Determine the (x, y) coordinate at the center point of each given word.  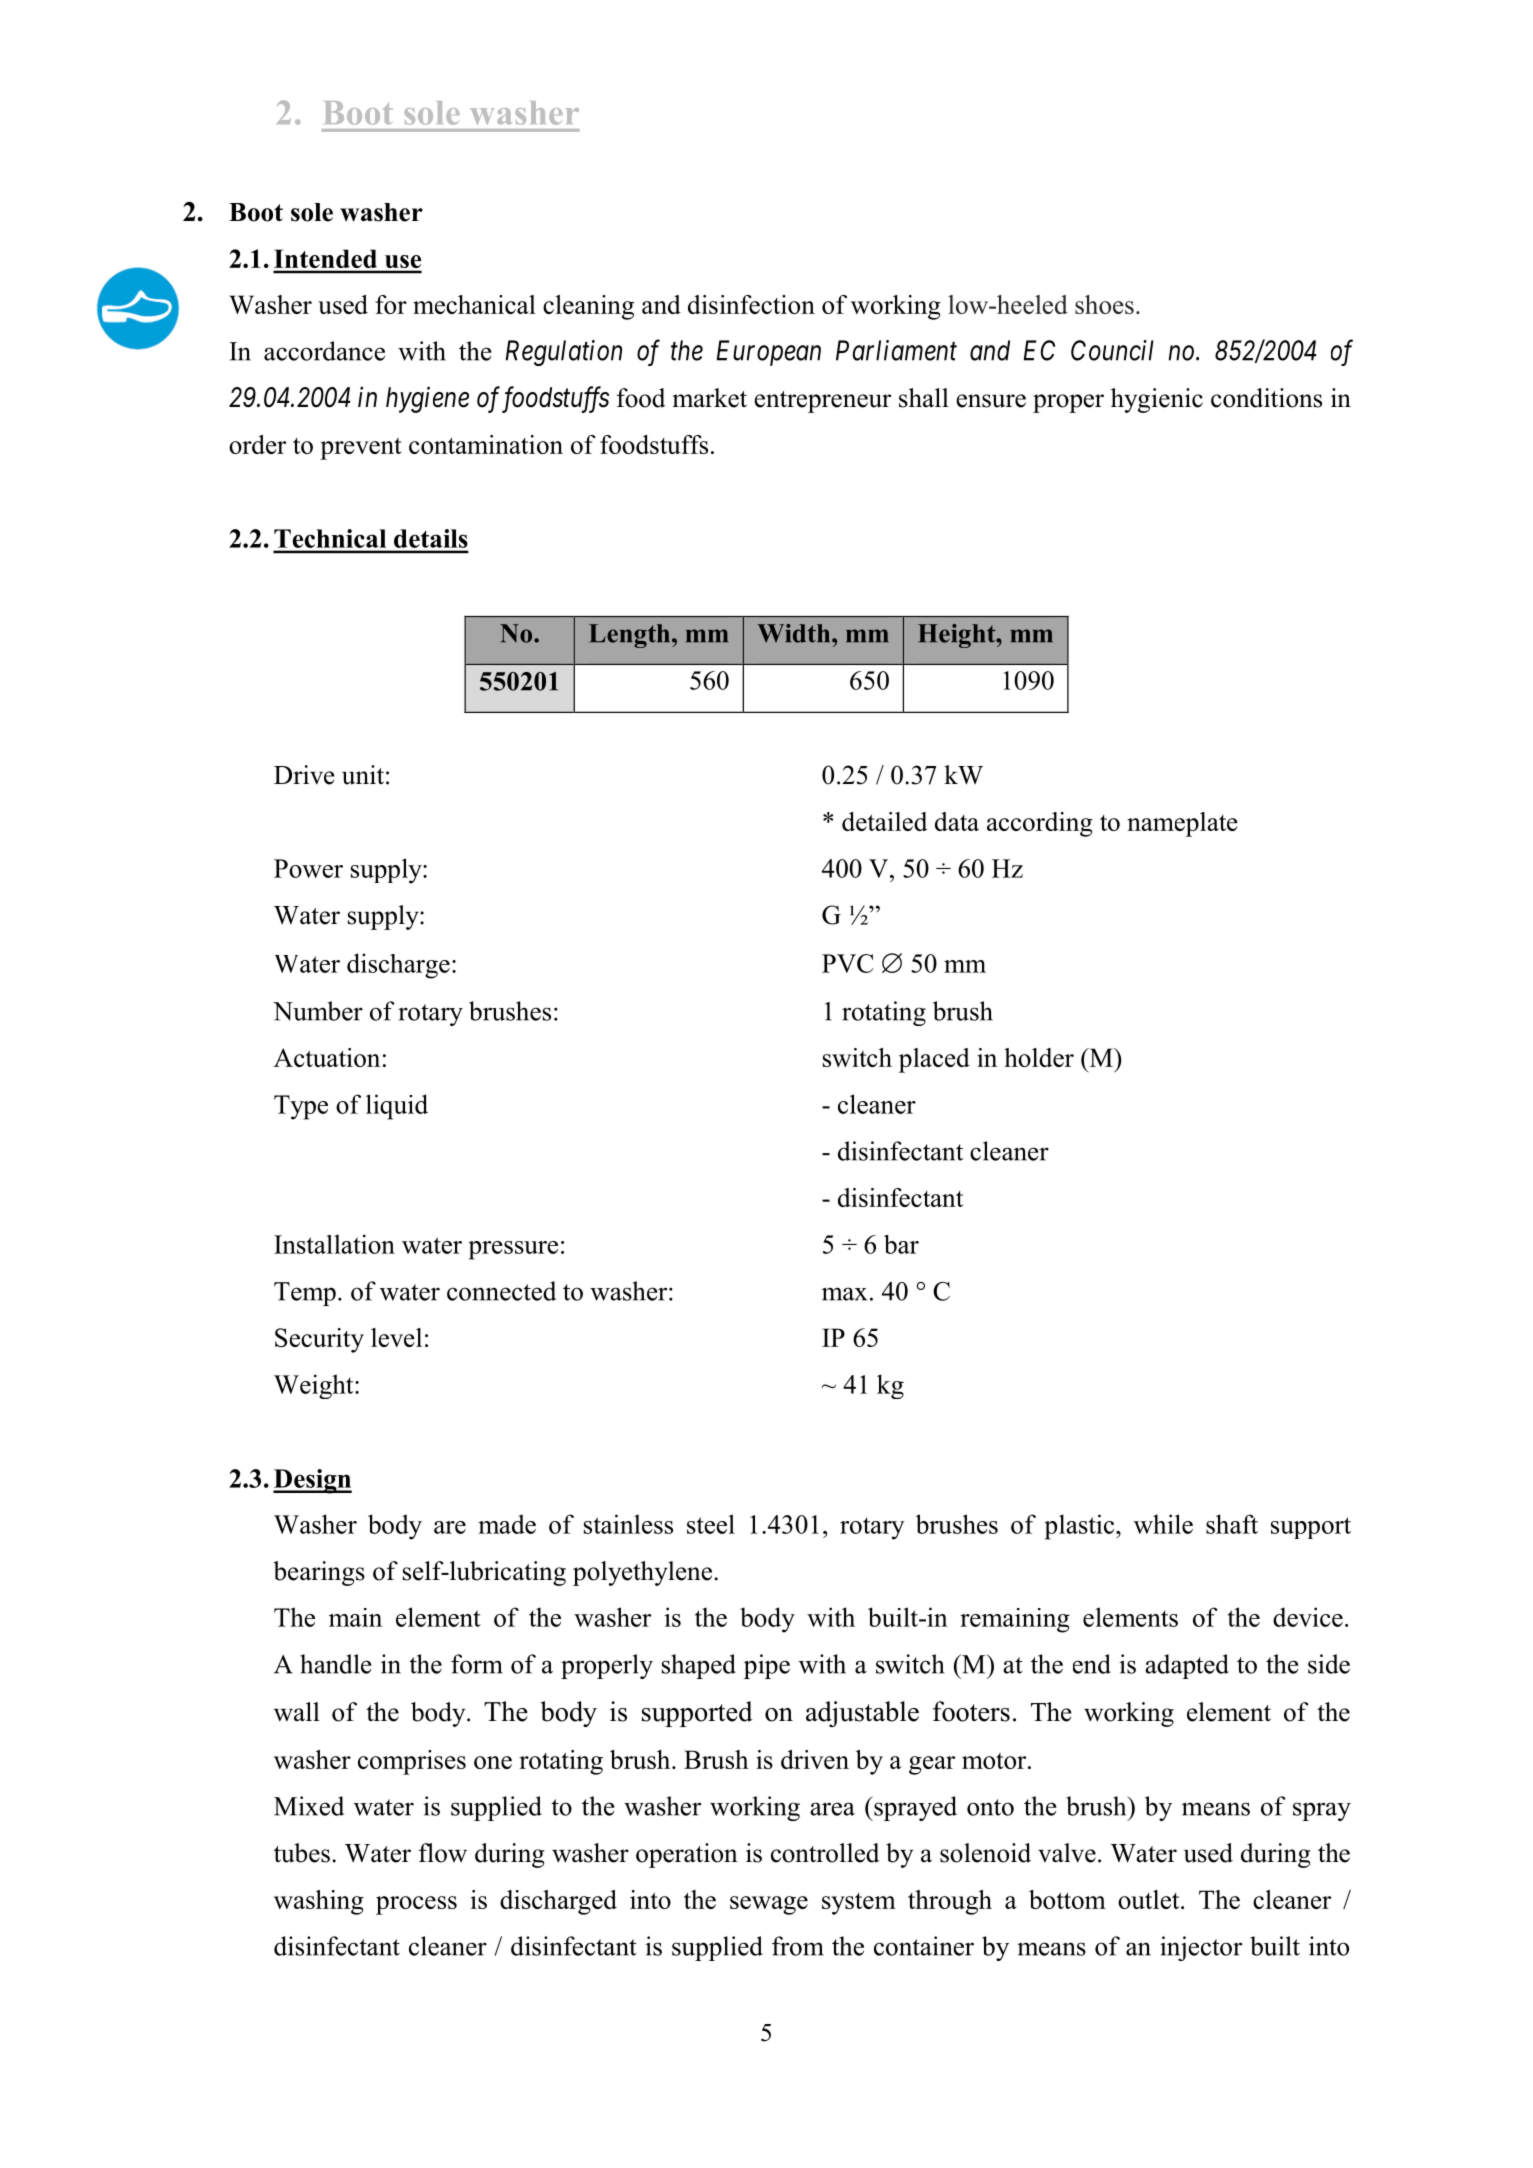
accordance (324, 351)
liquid (397, 1107)
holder (1039, 1057)
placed (934, 1060)
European (768, 353)
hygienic (1157, 400)
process (416, 1905)
